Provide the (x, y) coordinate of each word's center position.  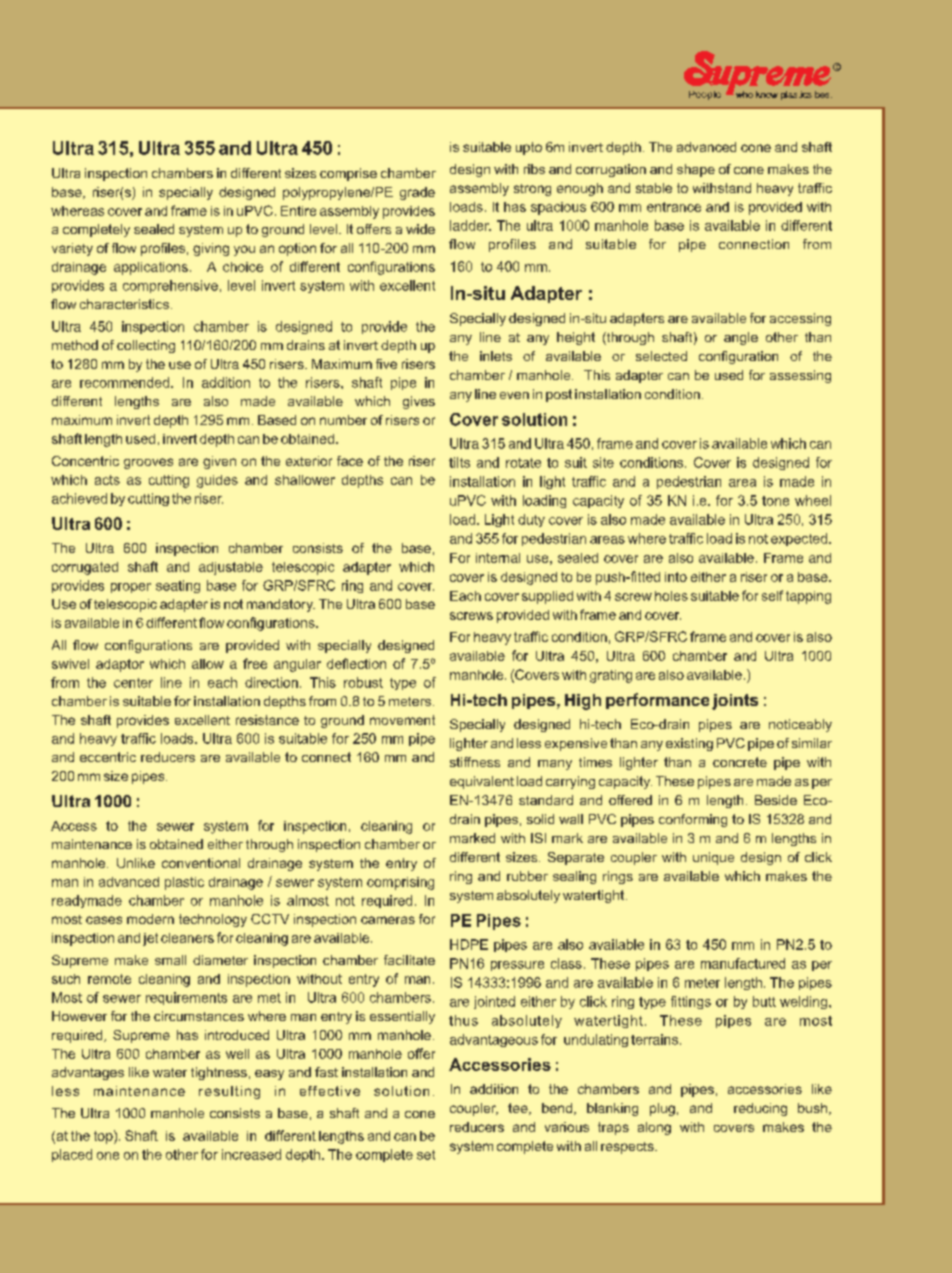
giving (211, 249)
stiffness (475, 762)
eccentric (108, 757)
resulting (229, 1092)
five (386, 364)
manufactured (743, 963)
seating (178, 586)
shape (696, 170)
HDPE (469, 944)
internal (498, 558)
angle (741, 338)
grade (417, 193)
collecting (146, 346)
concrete (740, 762)
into (676, 577)
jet (150, 939)
